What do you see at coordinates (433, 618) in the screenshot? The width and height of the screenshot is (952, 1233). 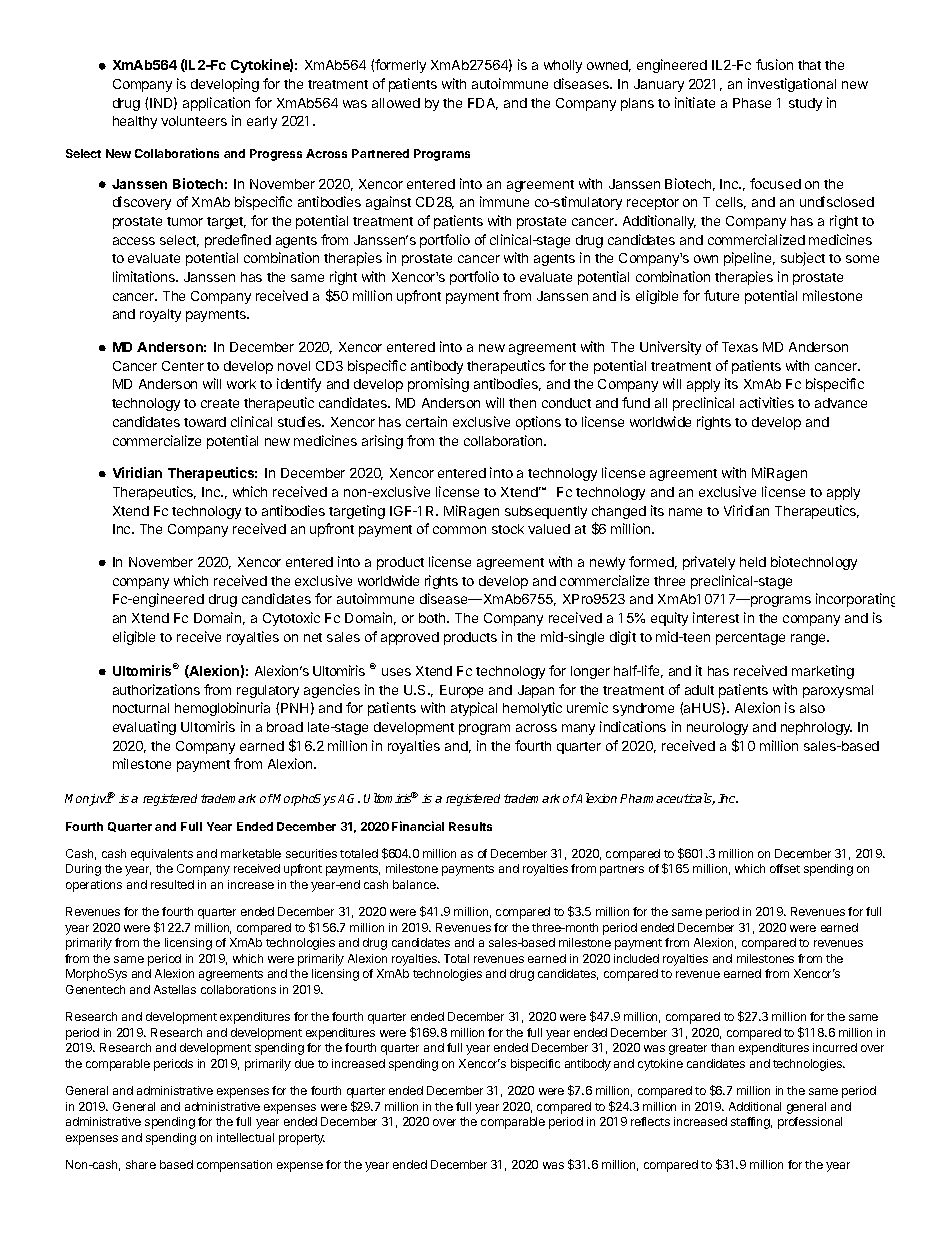 I see `both` at bounding box center [433, 618].
